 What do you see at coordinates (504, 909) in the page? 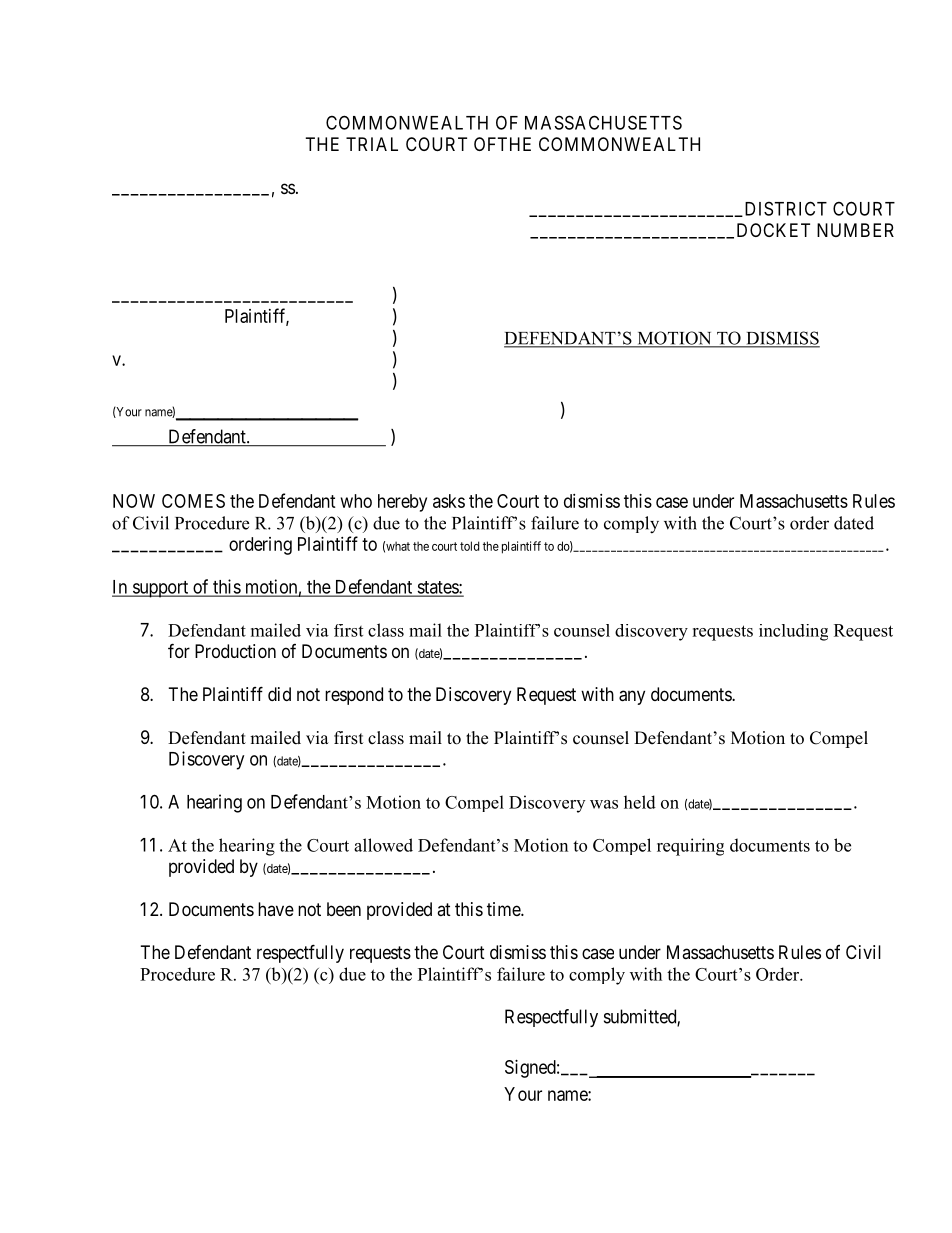
I see `time` at bounding box center [504, 909].
